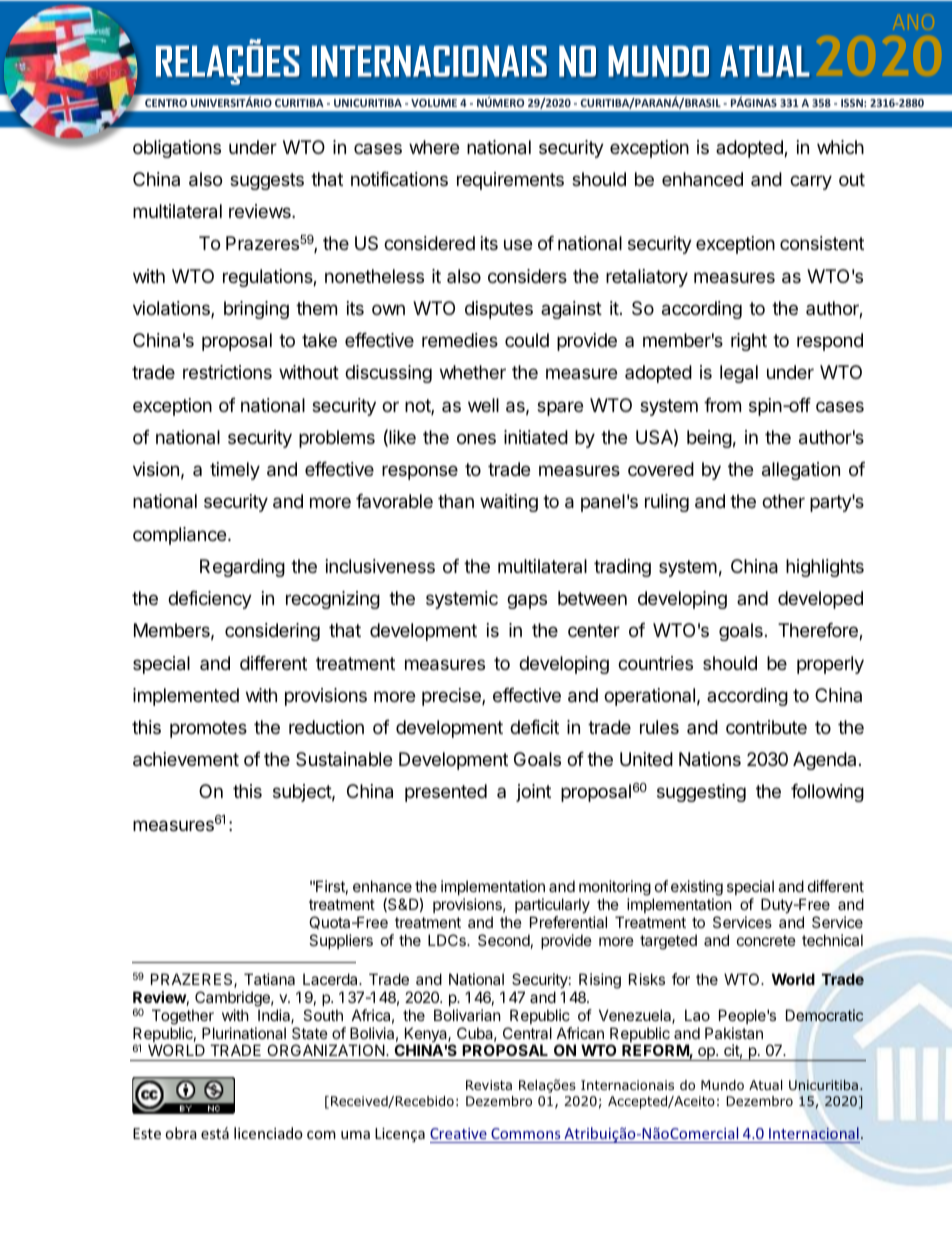 Image resolution: width=952 pixels, height=1233 pixels. Describe the element at coordinates (722, 1085) in the screenshot. I see `Mundo` at that location.
